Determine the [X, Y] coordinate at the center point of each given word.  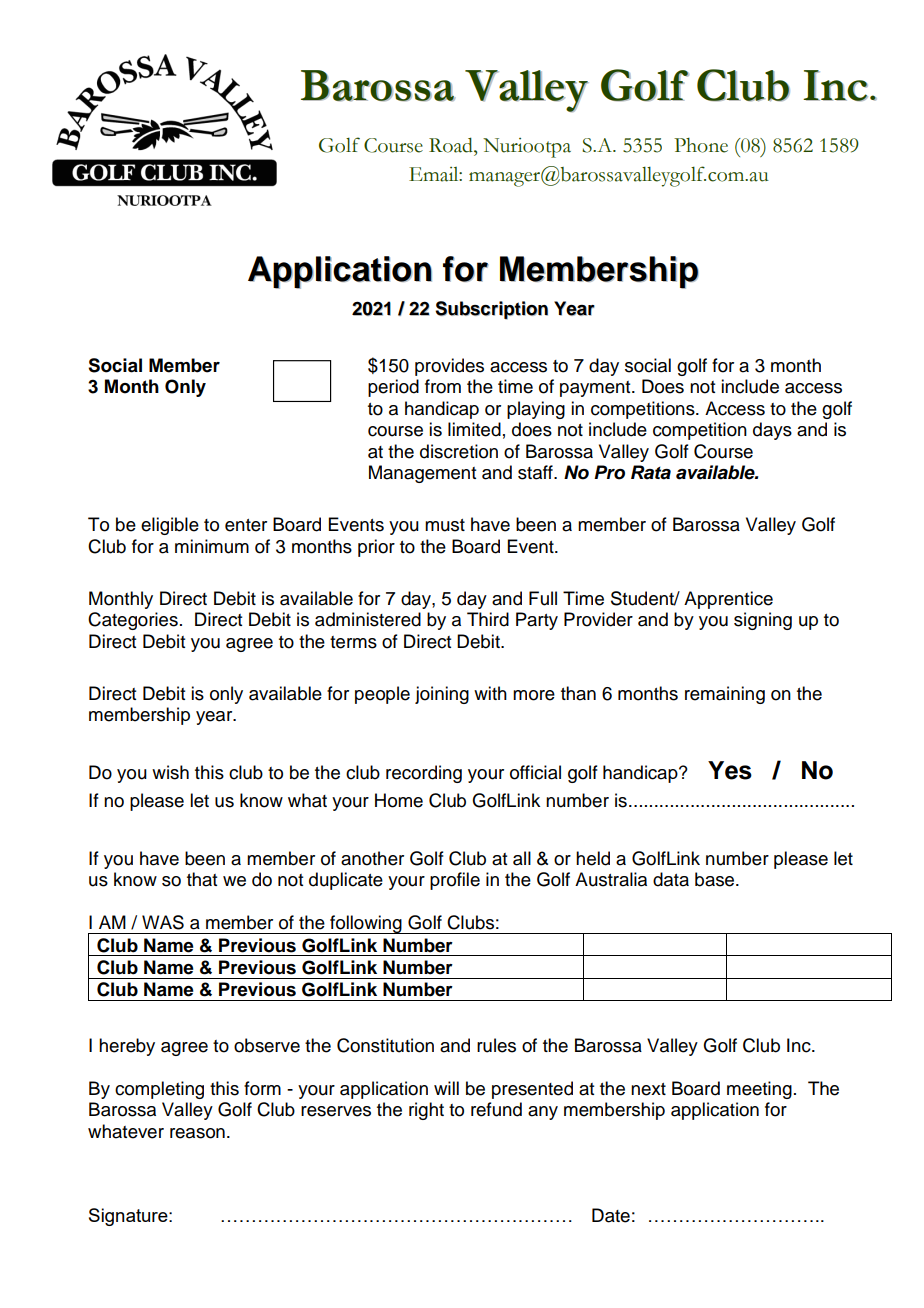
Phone [701, 145]
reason [197, 1133]
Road [452, 145]
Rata [651, 472]
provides [449, 367]
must [445, 525]
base [716, 879]
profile [455, 881]
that [202, 879]
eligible [170, 526]
